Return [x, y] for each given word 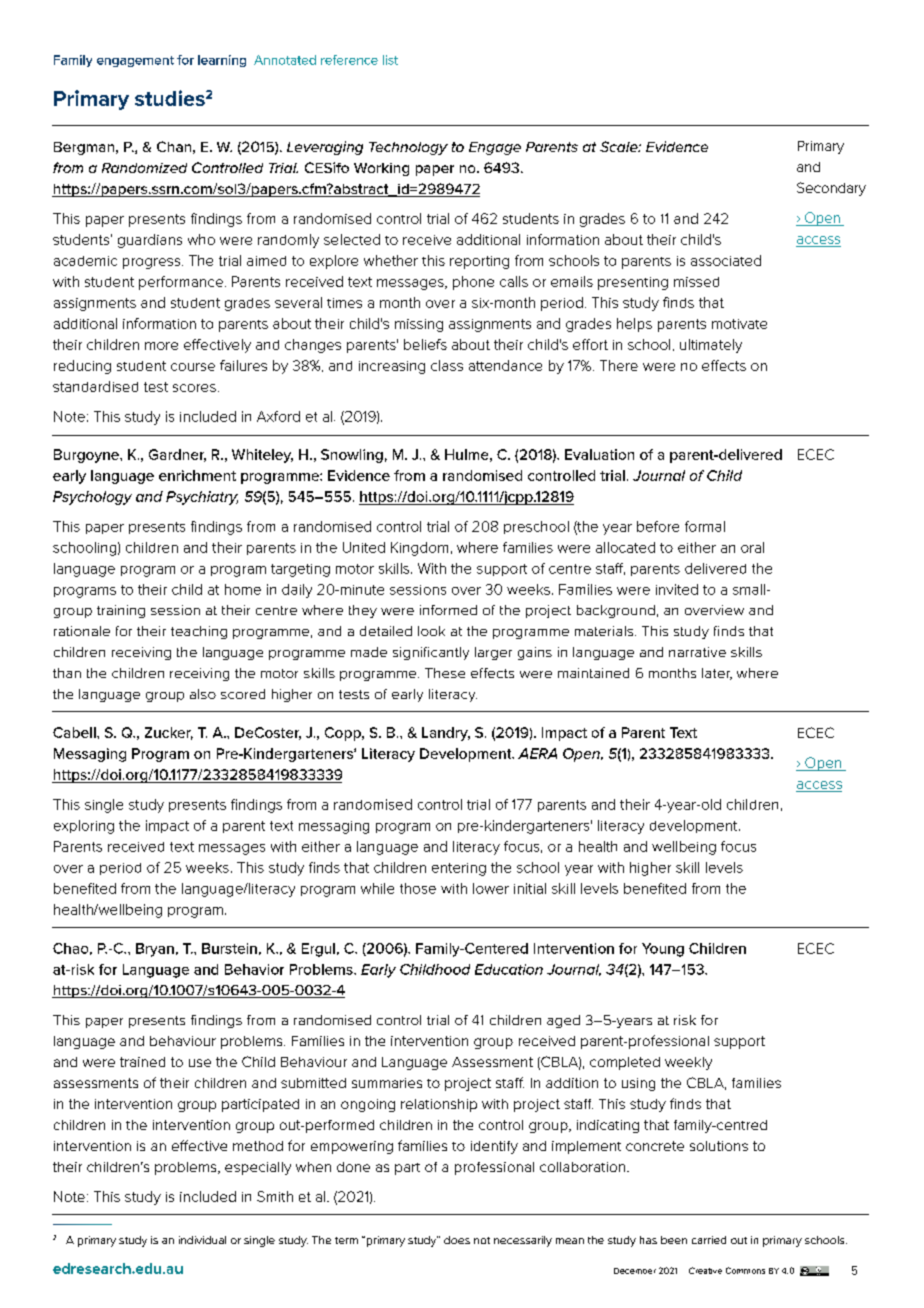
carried [709, 1240]
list [390, 60]
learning [222, 61]
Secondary [831, 189]
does [457, 1240]
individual [202, 1240]
